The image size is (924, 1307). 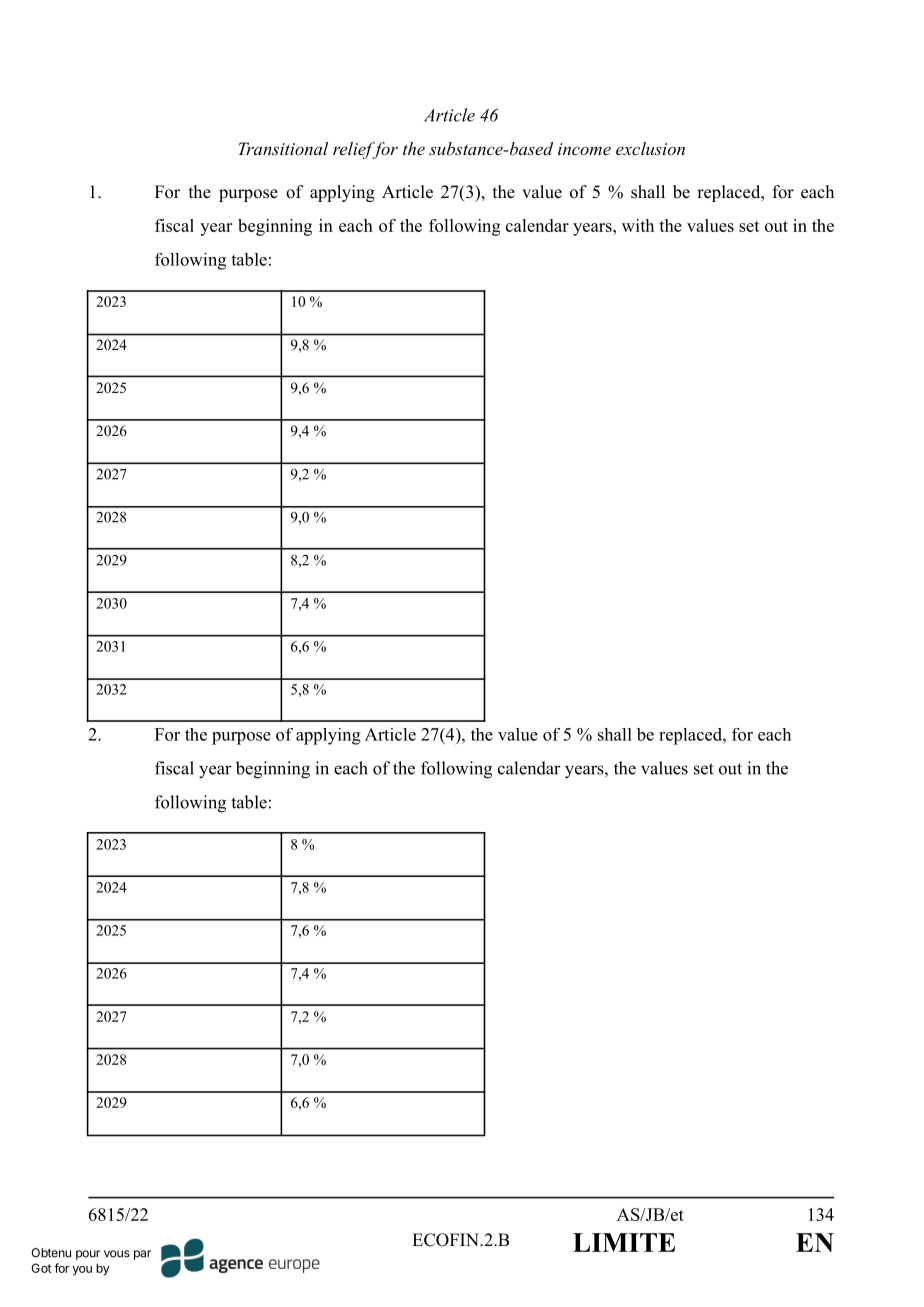 I want to click on you, so click(x=82, y=1271).
